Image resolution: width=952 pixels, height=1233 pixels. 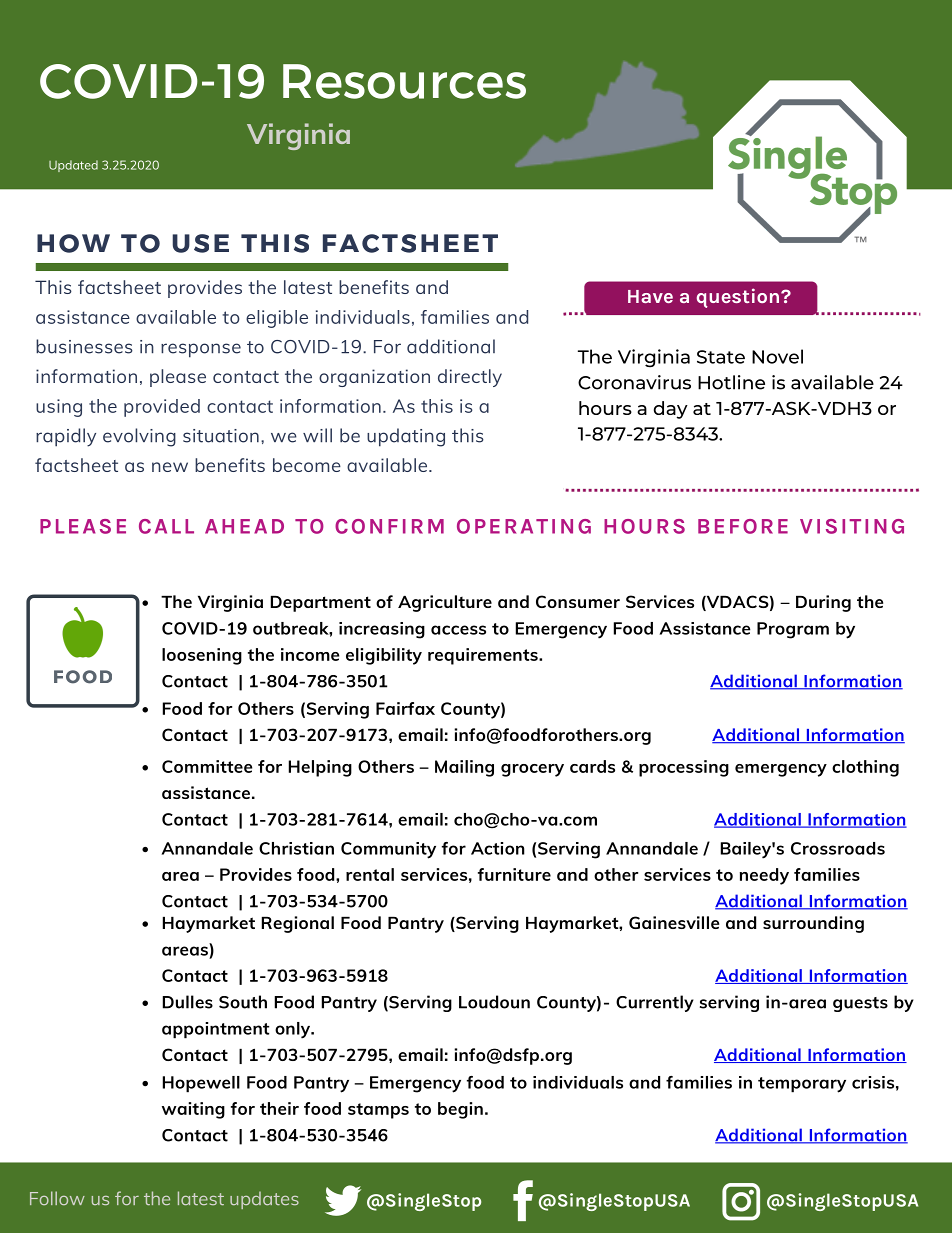 What do you see at coordinates (73, 166) in the document?
I see `Updated` at bounding box center [73, 166].
